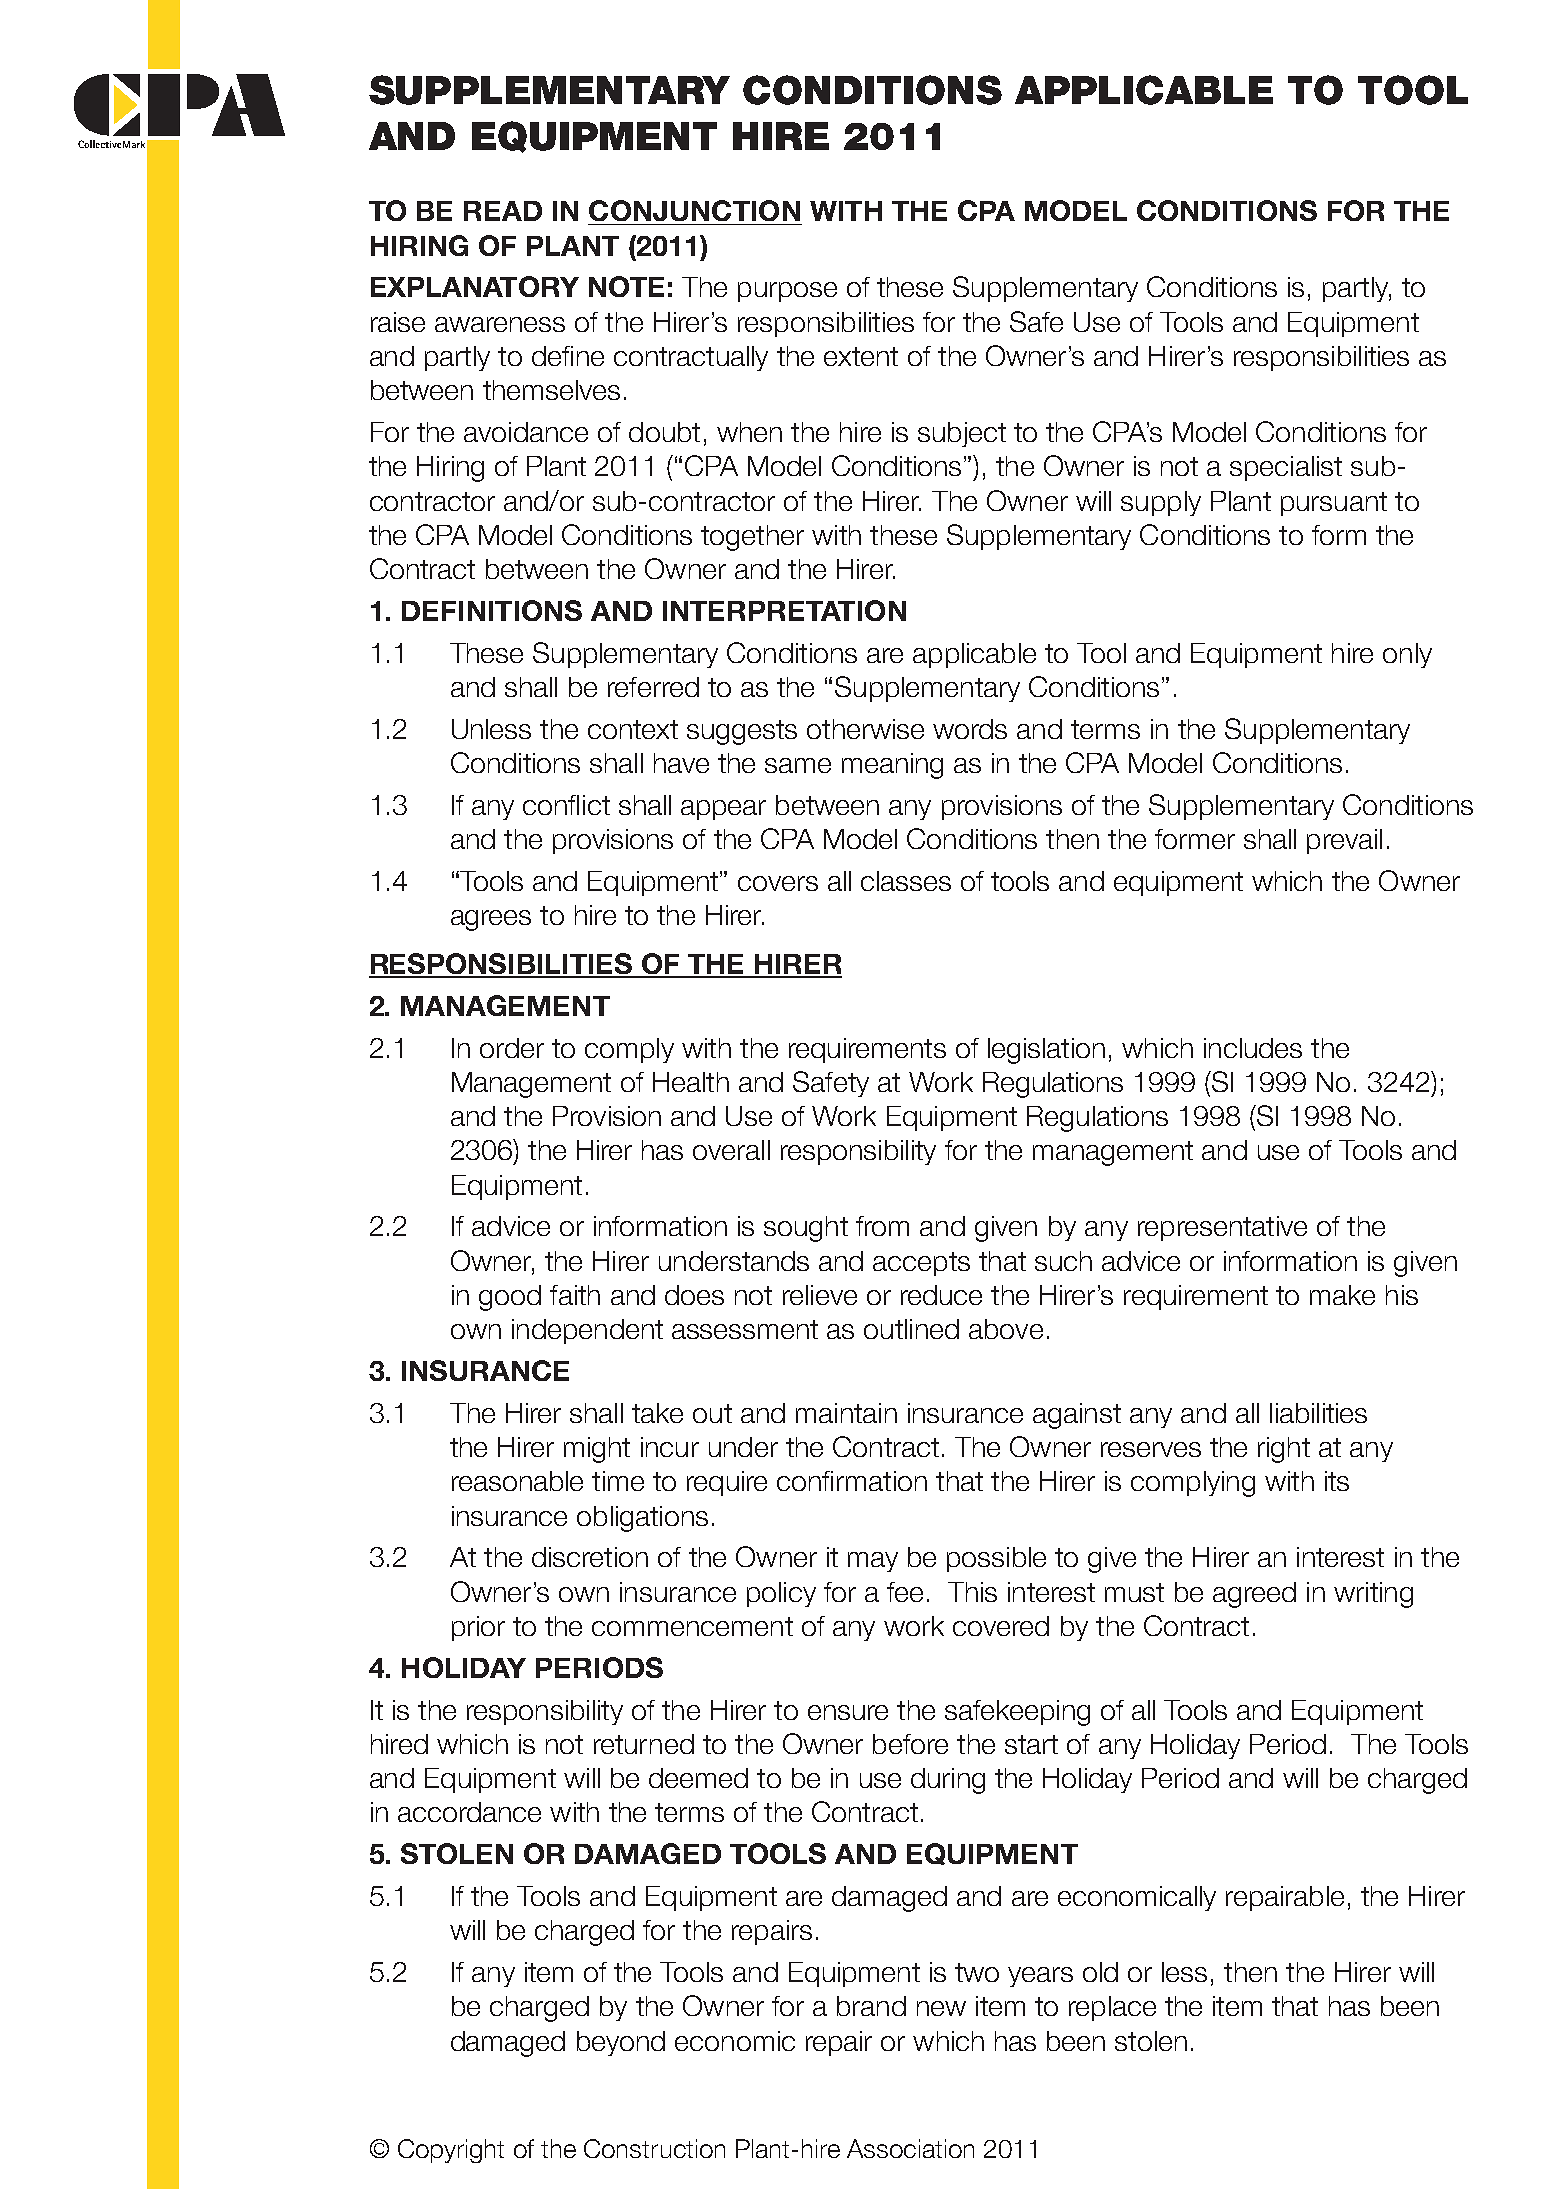 The height and width of the screenshot is (2189, 1548). I want to click on replace, so click(1112, 2008).
